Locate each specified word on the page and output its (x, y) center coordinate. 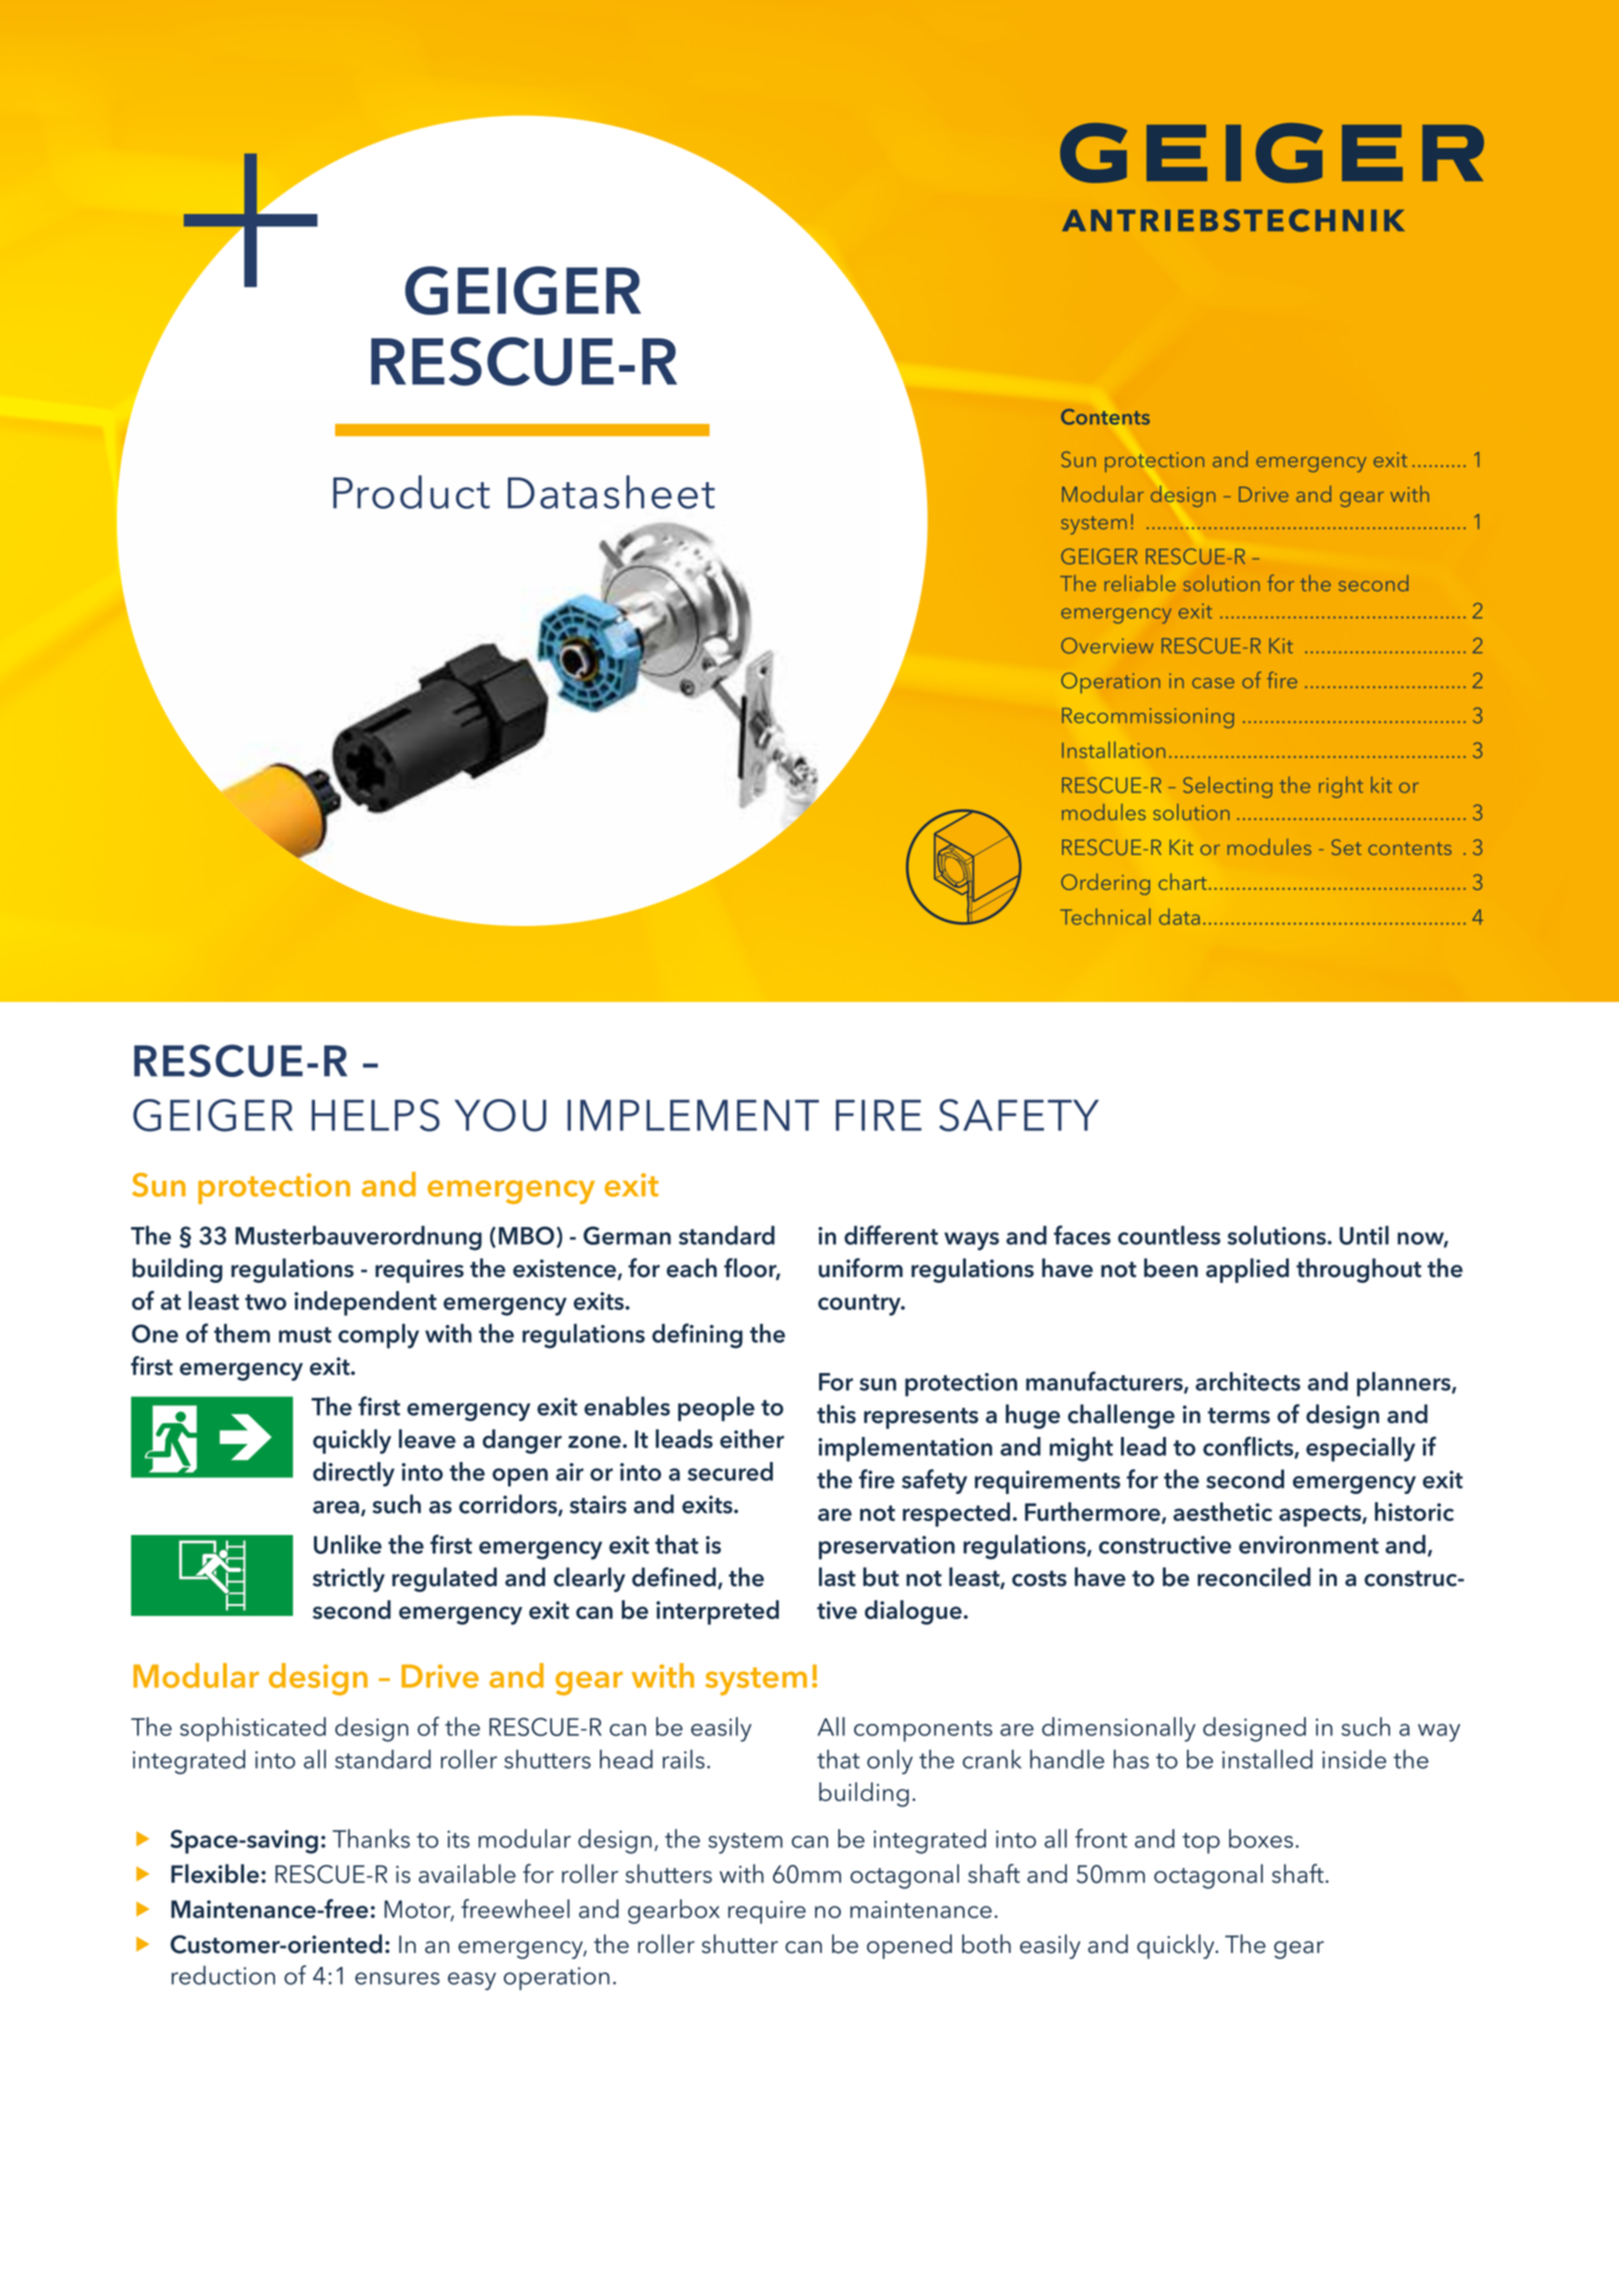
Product (411, 492)
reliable (1140, 583)
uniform (861, 1268)
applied (1247, 1270)
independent (365, 1303)
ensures (397, 1978)
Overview (1107, 646)
